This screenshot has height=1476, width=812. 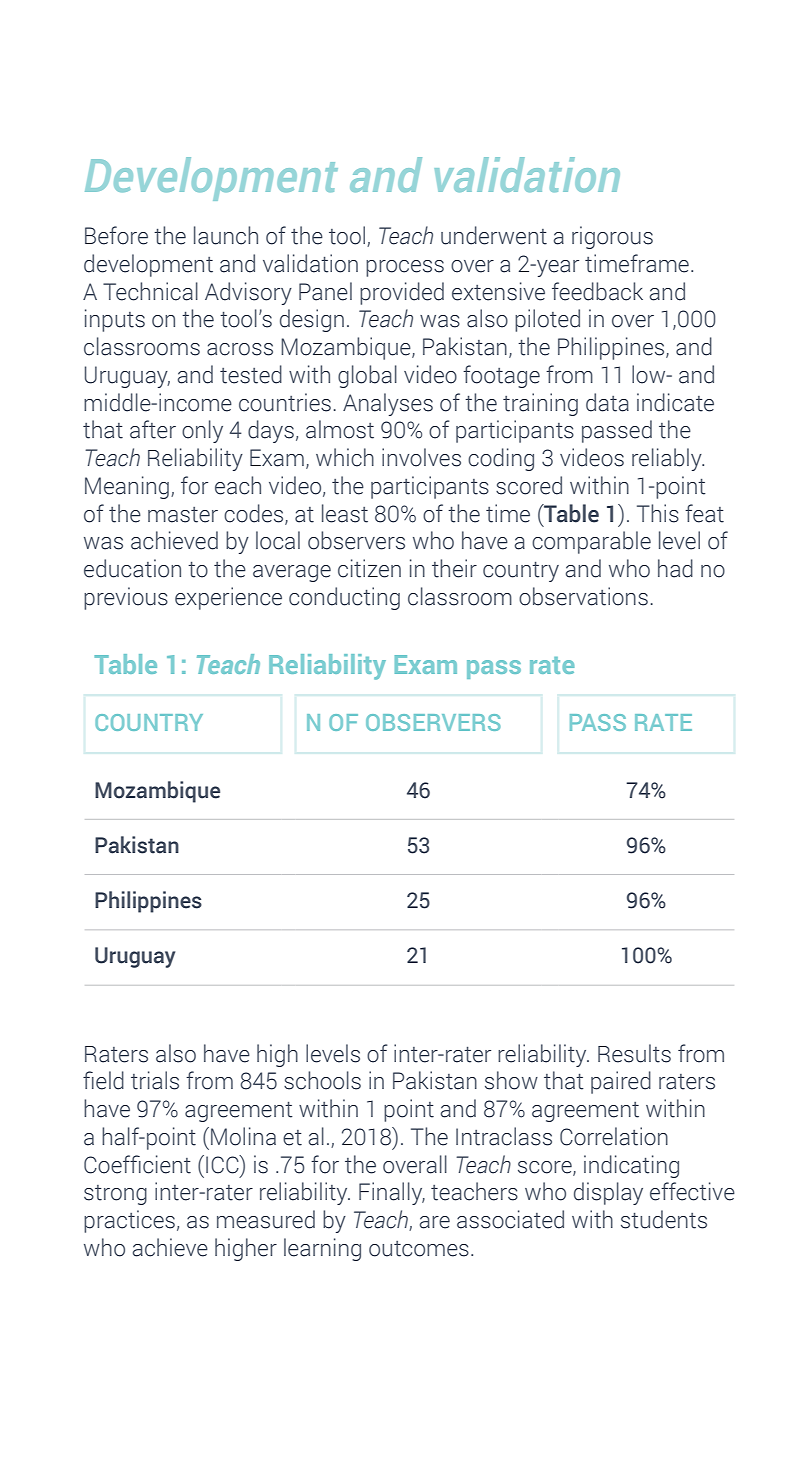 I want to click on after, so click(x=153, y=429).
